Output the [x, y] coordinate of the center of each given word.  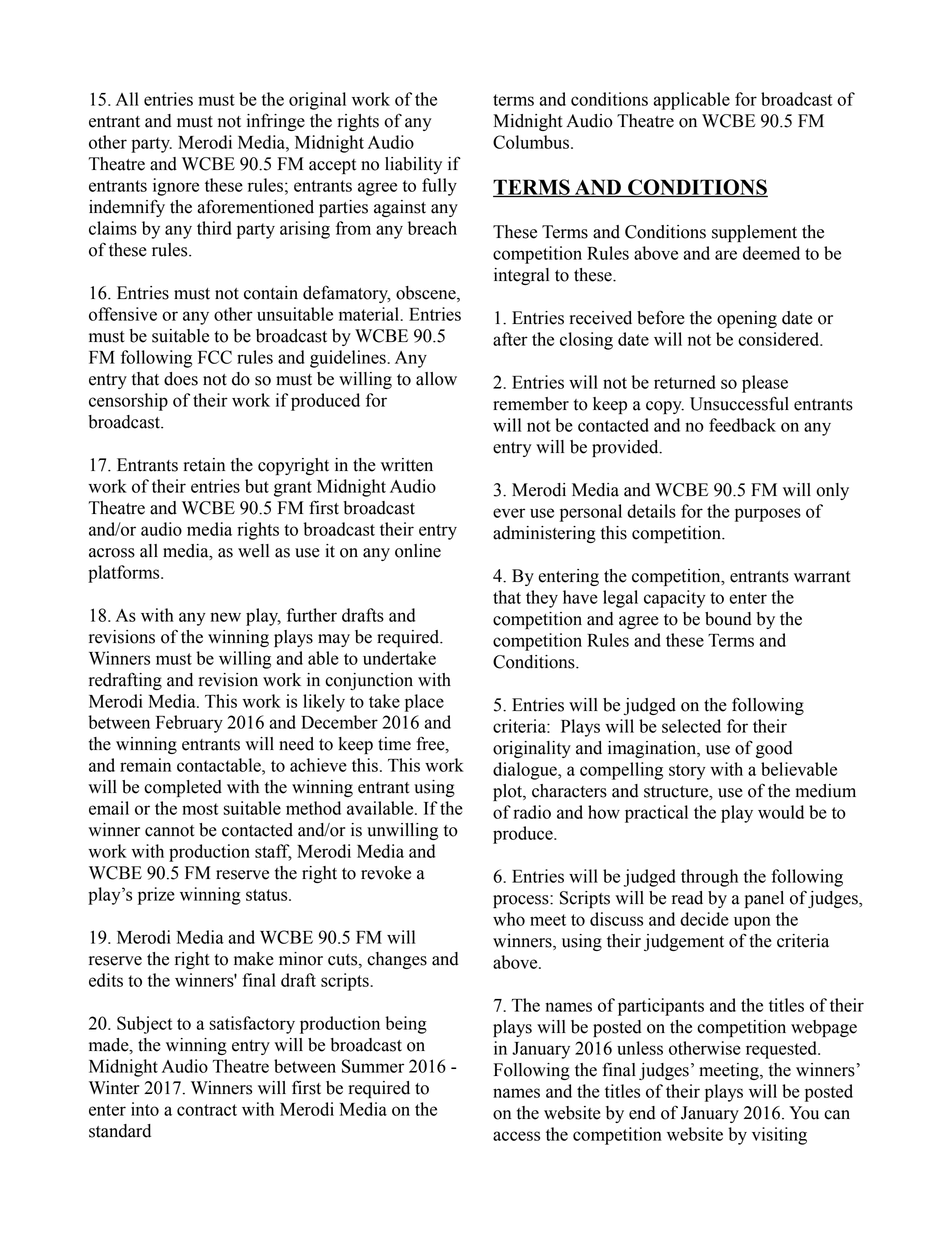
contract [207, 1110]
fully [439, 187]
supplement [754, 233]
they [542, 599]
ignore [176, 187]
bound [728, 619]
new [225, 617]
